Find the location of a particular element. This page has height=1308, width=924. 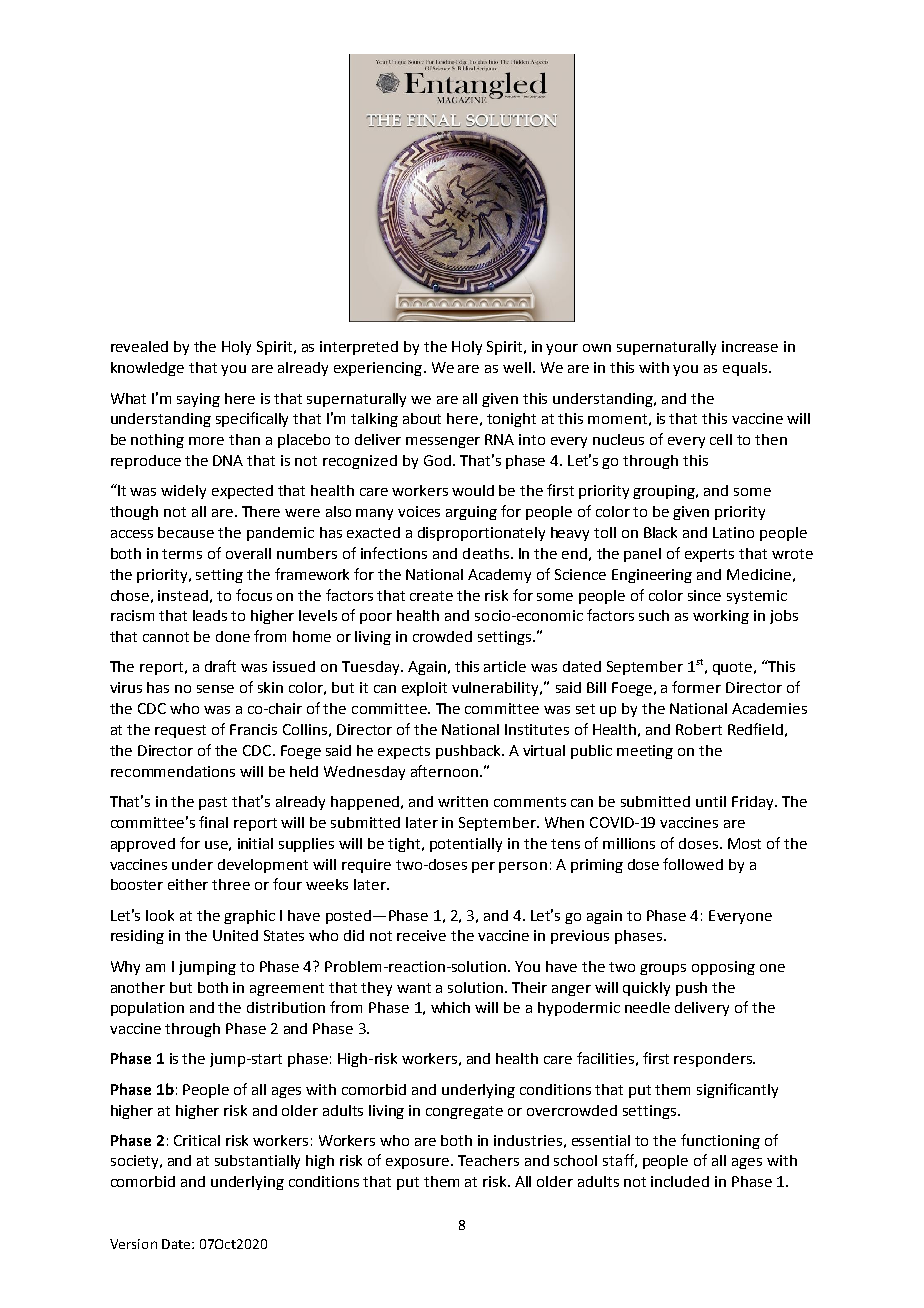

until is located at coordinates (711, 801).
